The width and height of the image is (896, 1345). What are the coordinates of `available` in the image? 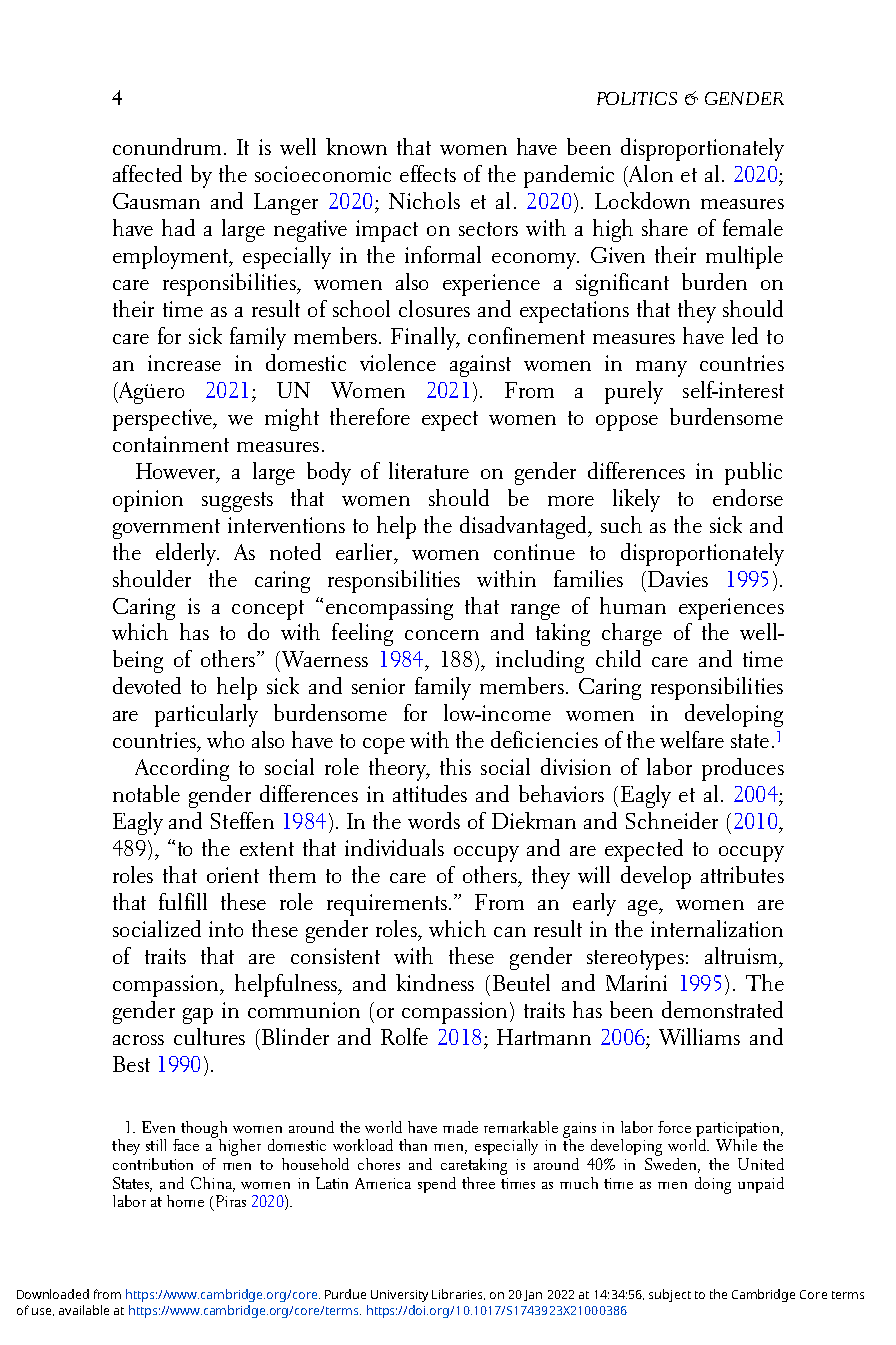 It's located at (84, 1310).
